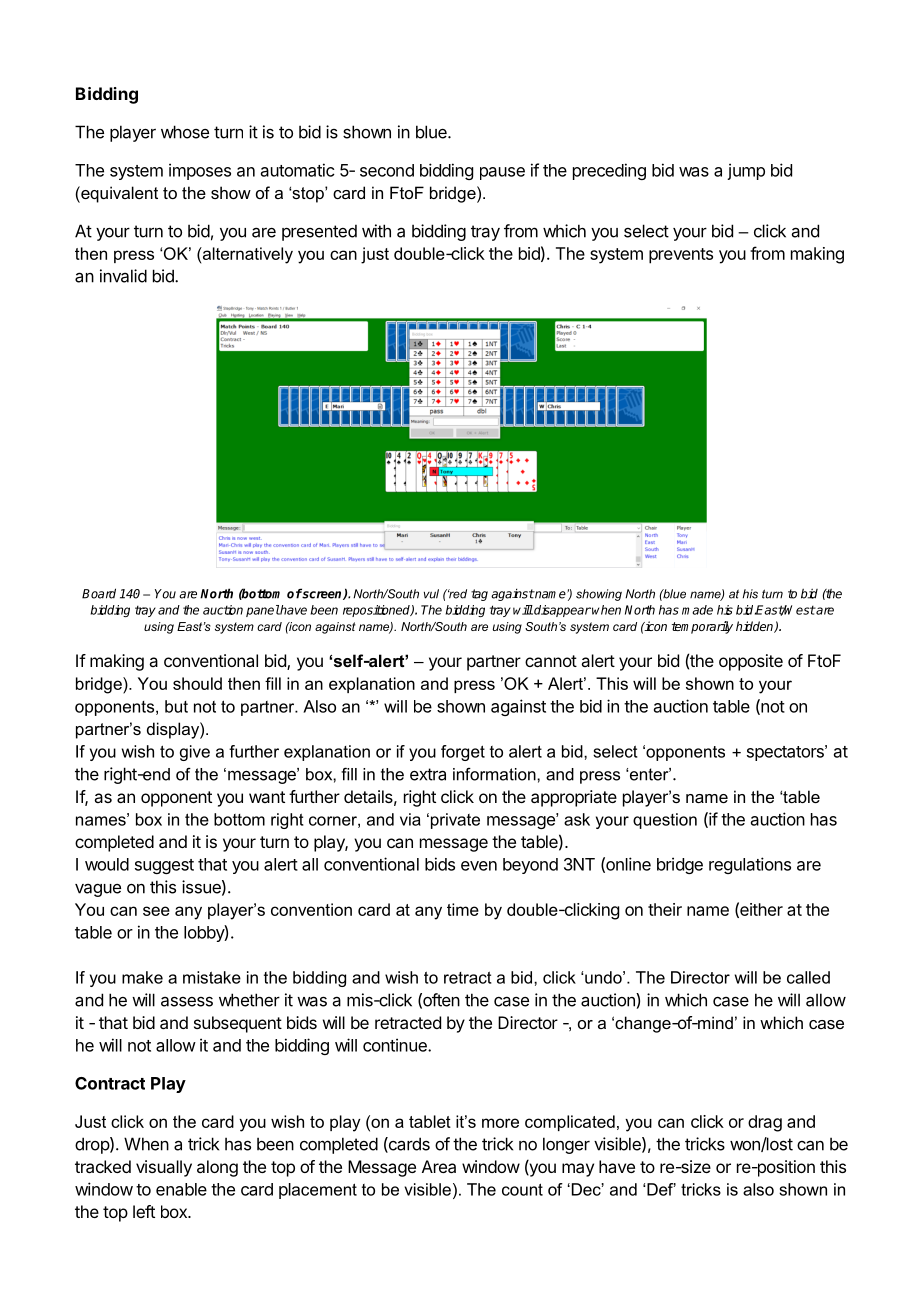 The width and height of the image is (924, 1308). What do you see at coordinates (454, 821) in the image?
I see `private` at bounding box center [454, 821].
